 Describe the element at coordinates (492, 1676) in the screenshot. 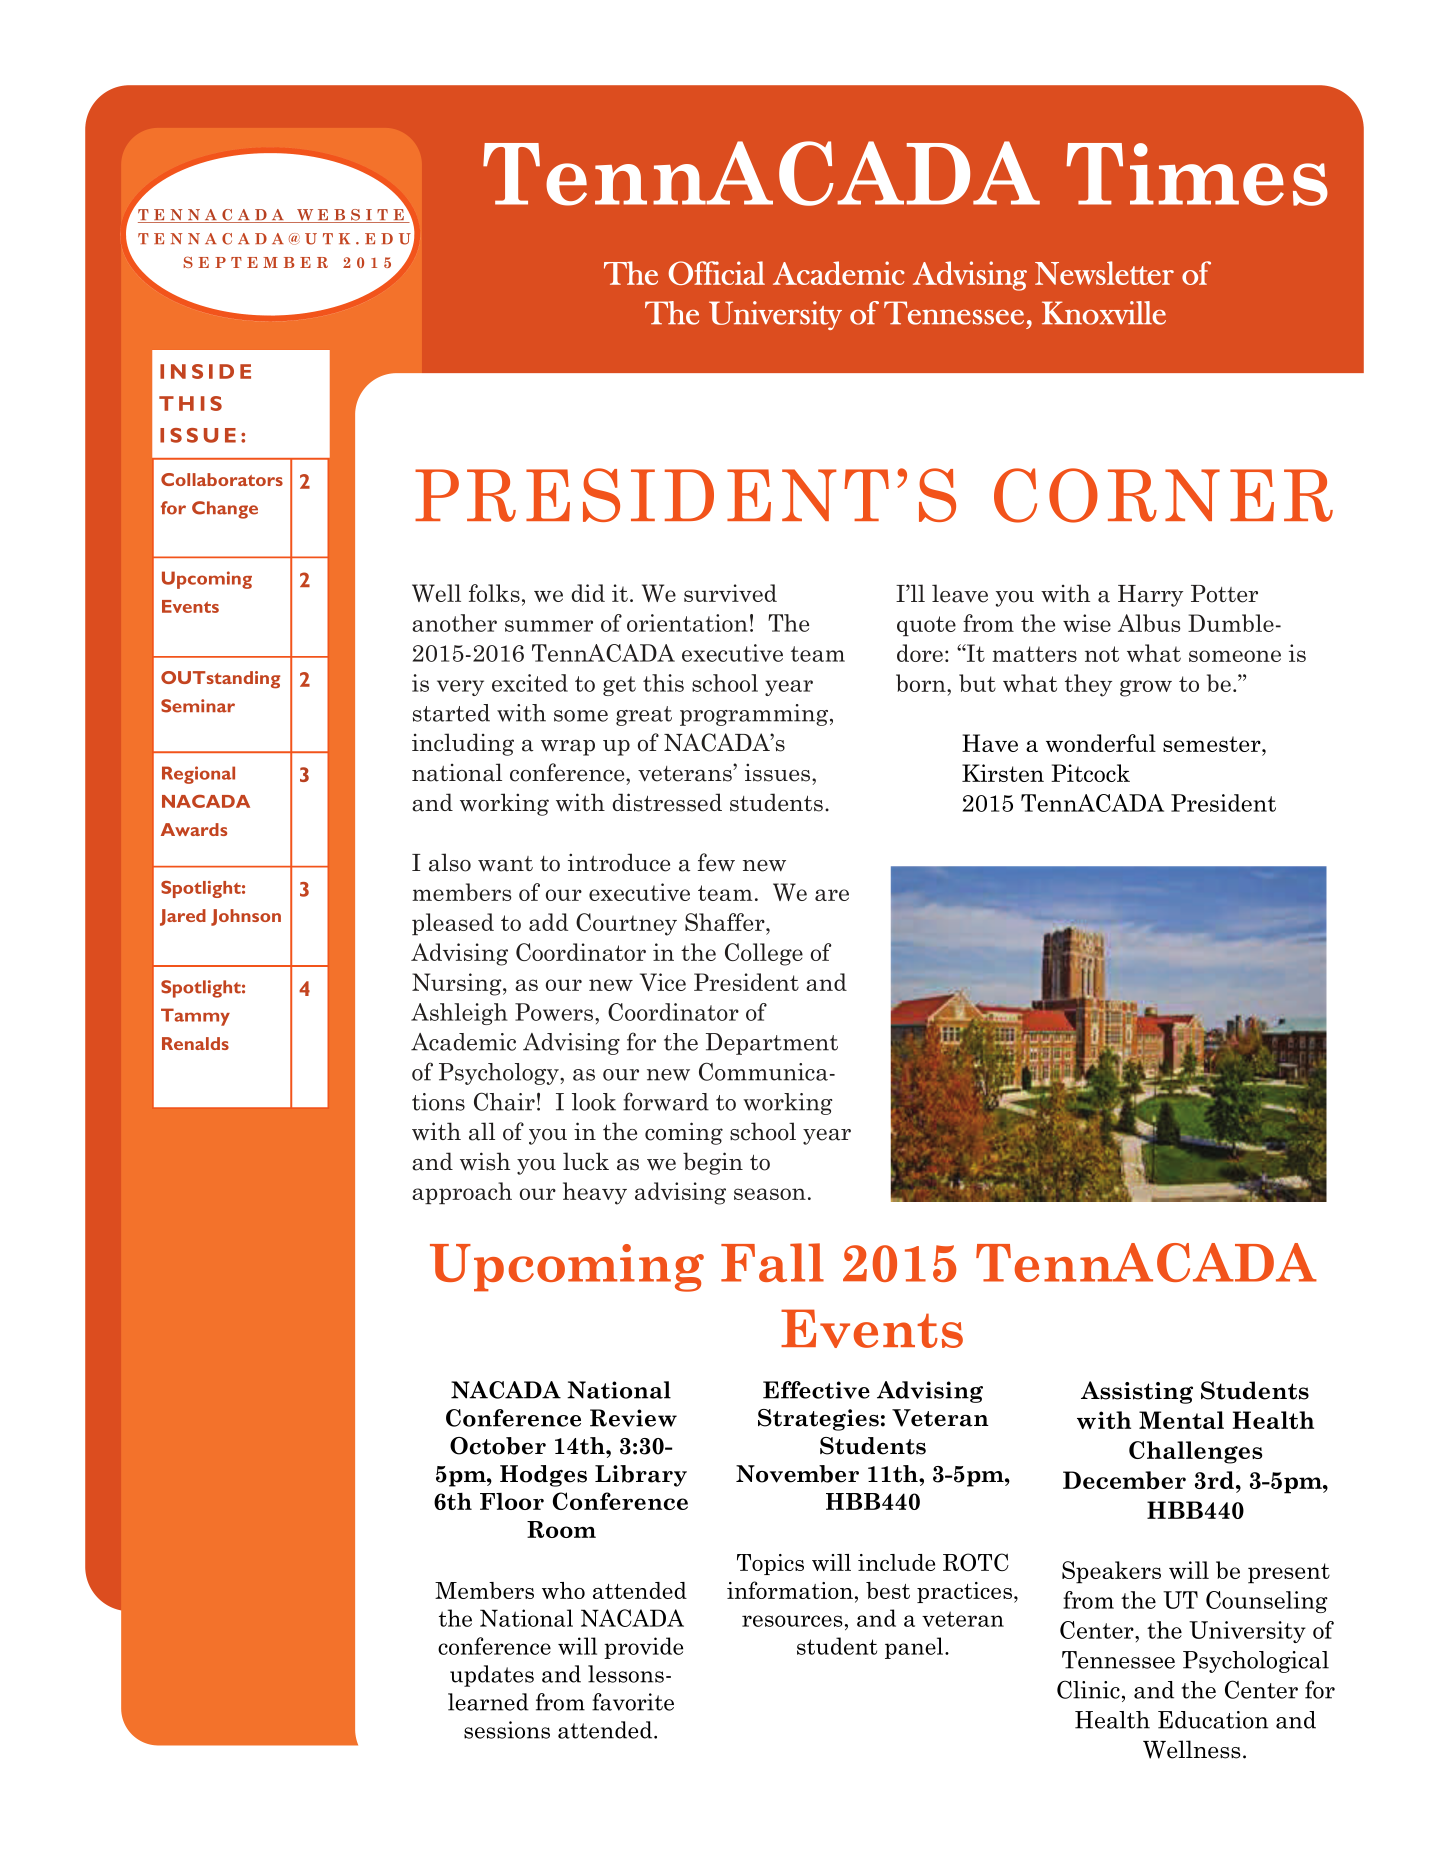

I see `updates` at that location.
